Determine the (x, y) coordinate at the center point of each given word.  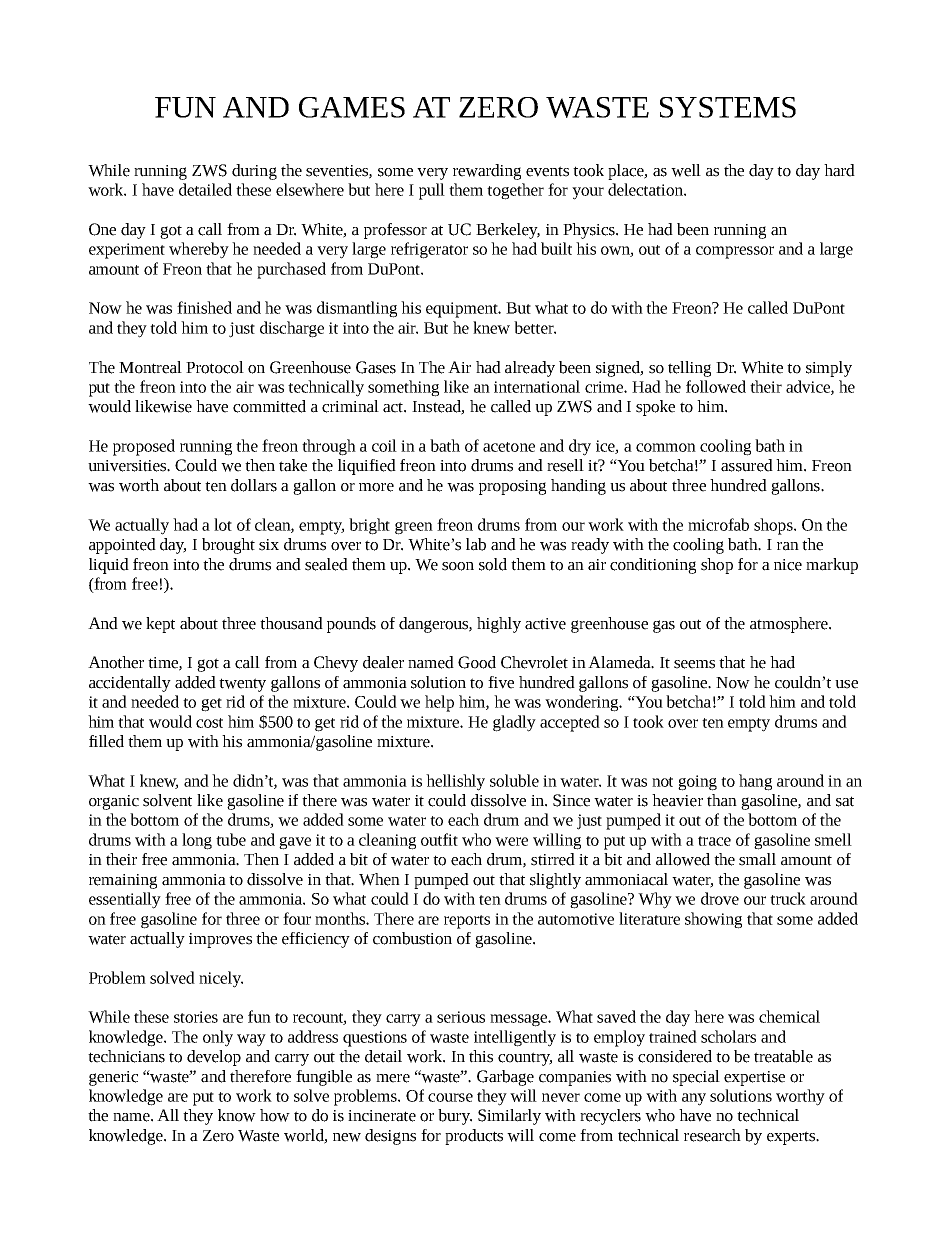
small (757, 859)
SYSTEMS (728, 107)
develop (214, 1058)
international (537, 386)
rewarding (487, 172)
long (197, 841)
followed (716, 386)
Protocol (215, 367)
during (254, 172)
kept (160, 625)
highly (499, 625)
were (511, 841)
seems (694, 664)
